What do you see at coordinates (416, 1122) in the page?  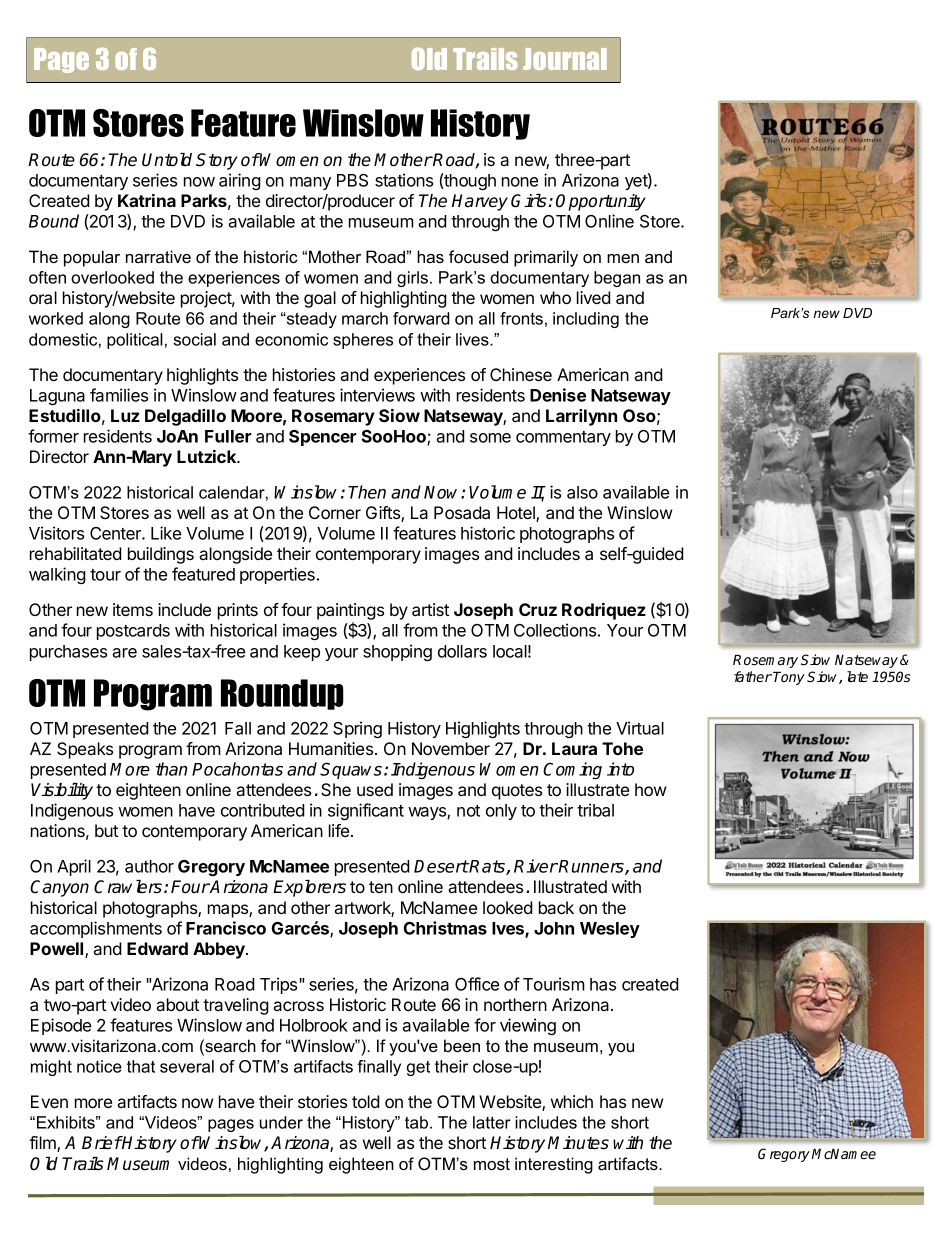 I see `tab` at bounding box center [416, 1122].
